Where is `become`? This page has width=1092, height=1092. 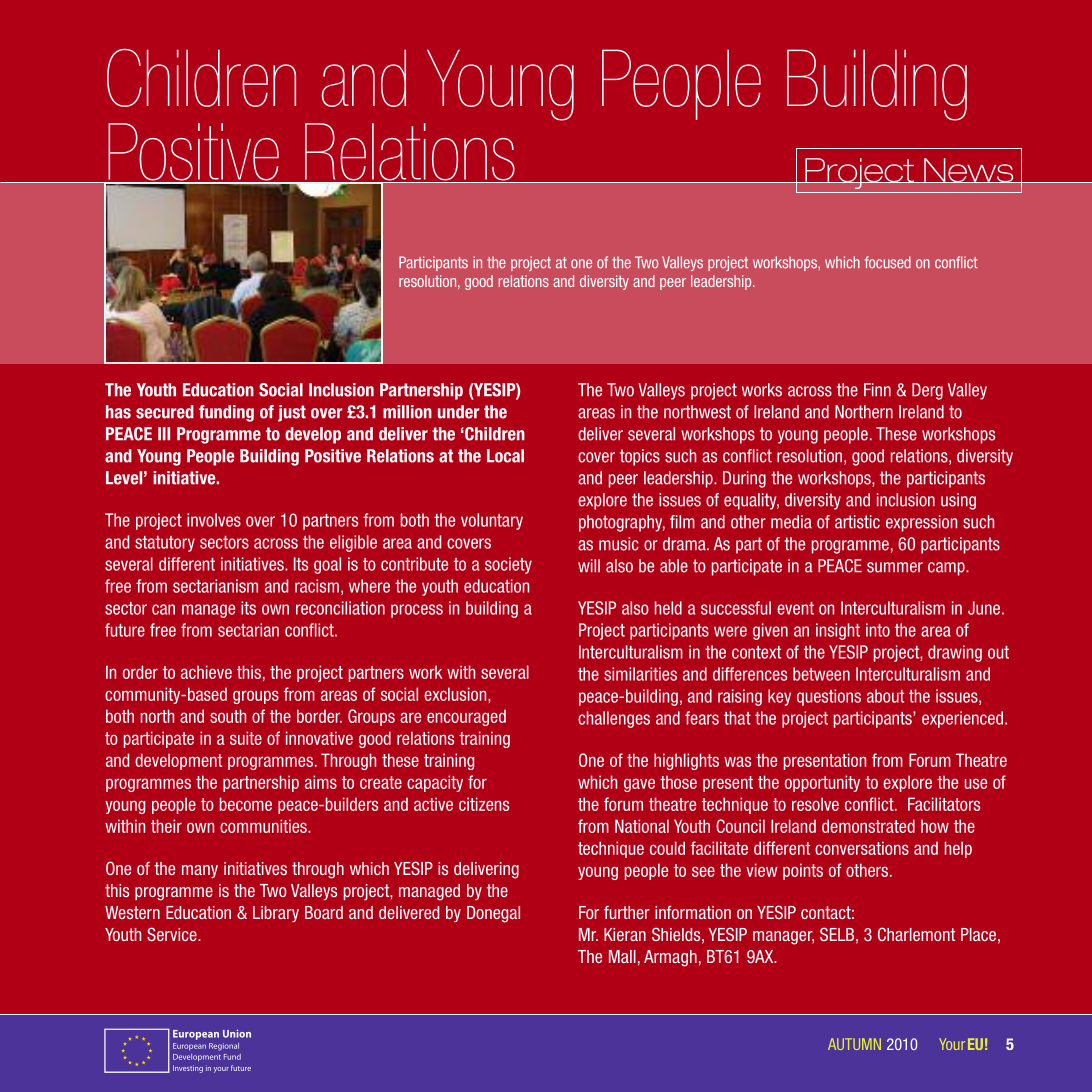 become is located at coordinates (246, 804).
